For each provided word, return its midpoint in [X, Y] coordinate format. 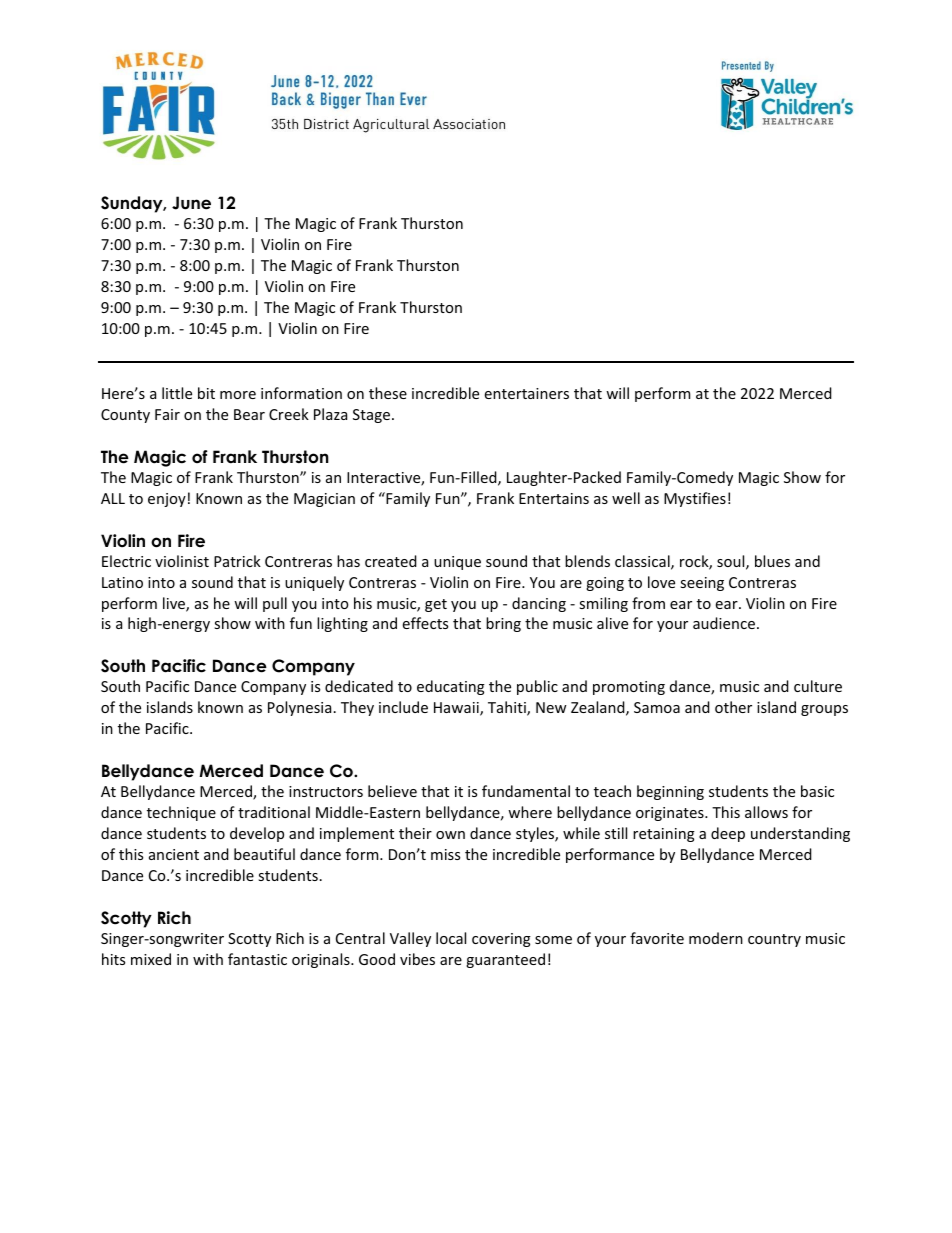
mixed [151, 959]
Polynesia [299, 708]
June [191, 203]
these [388, 393]
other [733, 707]
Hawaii [457, 709]
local [451, 938]
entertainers [527, 393]
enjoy [167, 500]
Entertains [554, 498]
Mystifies [695, 499]
